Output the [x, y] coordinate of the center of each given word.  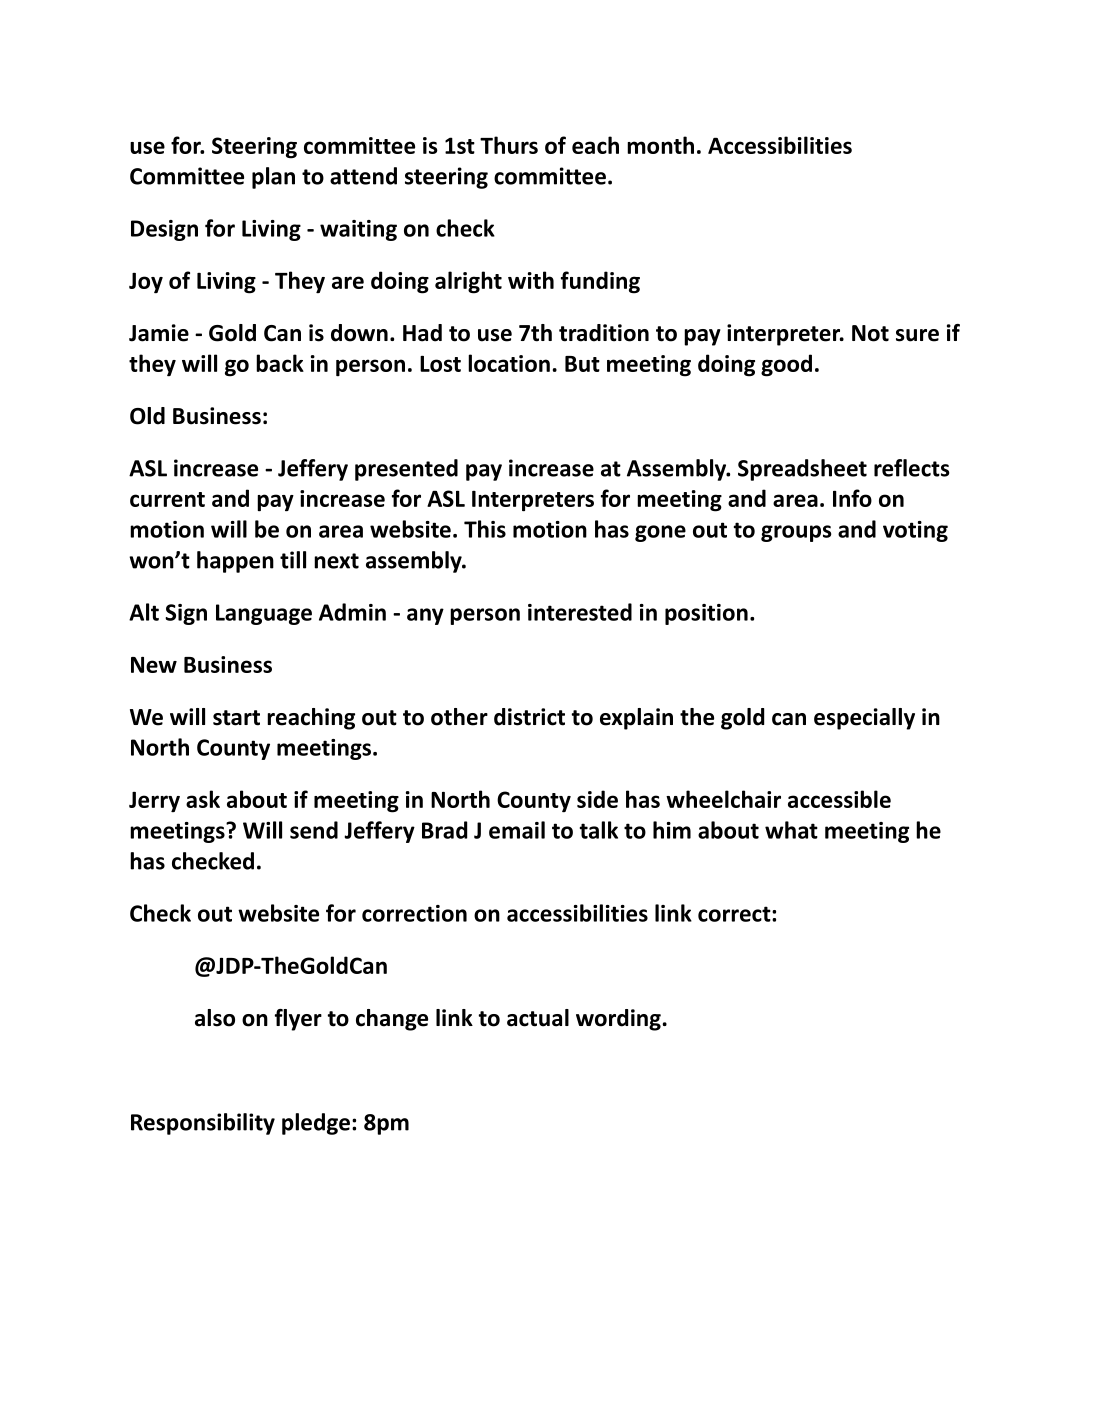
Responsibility [203, 1124]
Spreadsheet [802, 470]
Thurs [509, 145]
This [485, 529]
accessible [839, 799]
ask [203, 799]
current [167, 499]
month [660, 145]
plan [273, 178]
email [517, 830]
